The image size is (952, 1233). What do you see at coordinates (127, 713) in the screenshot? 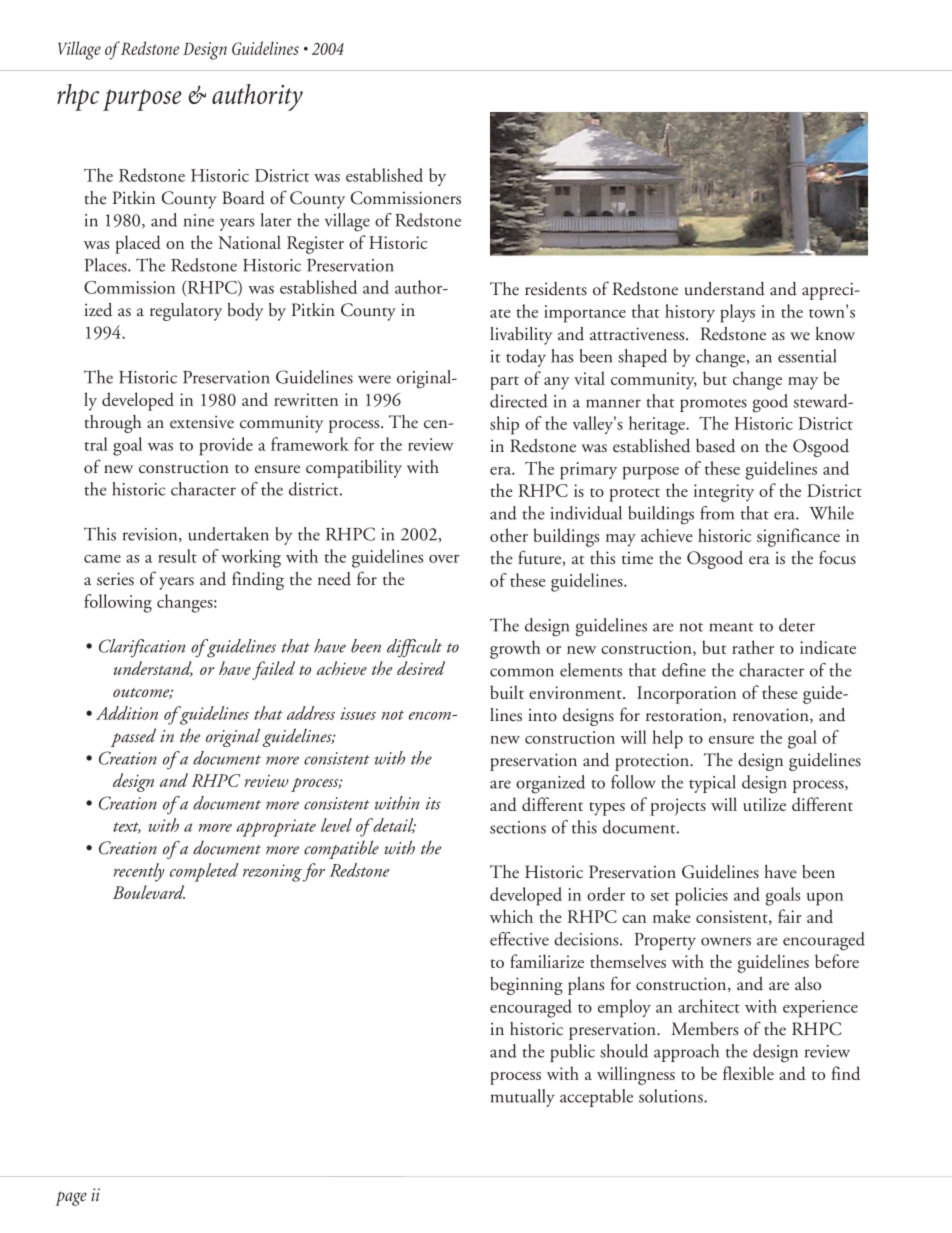
I see `Addition` at bounding box center [127, 713].
